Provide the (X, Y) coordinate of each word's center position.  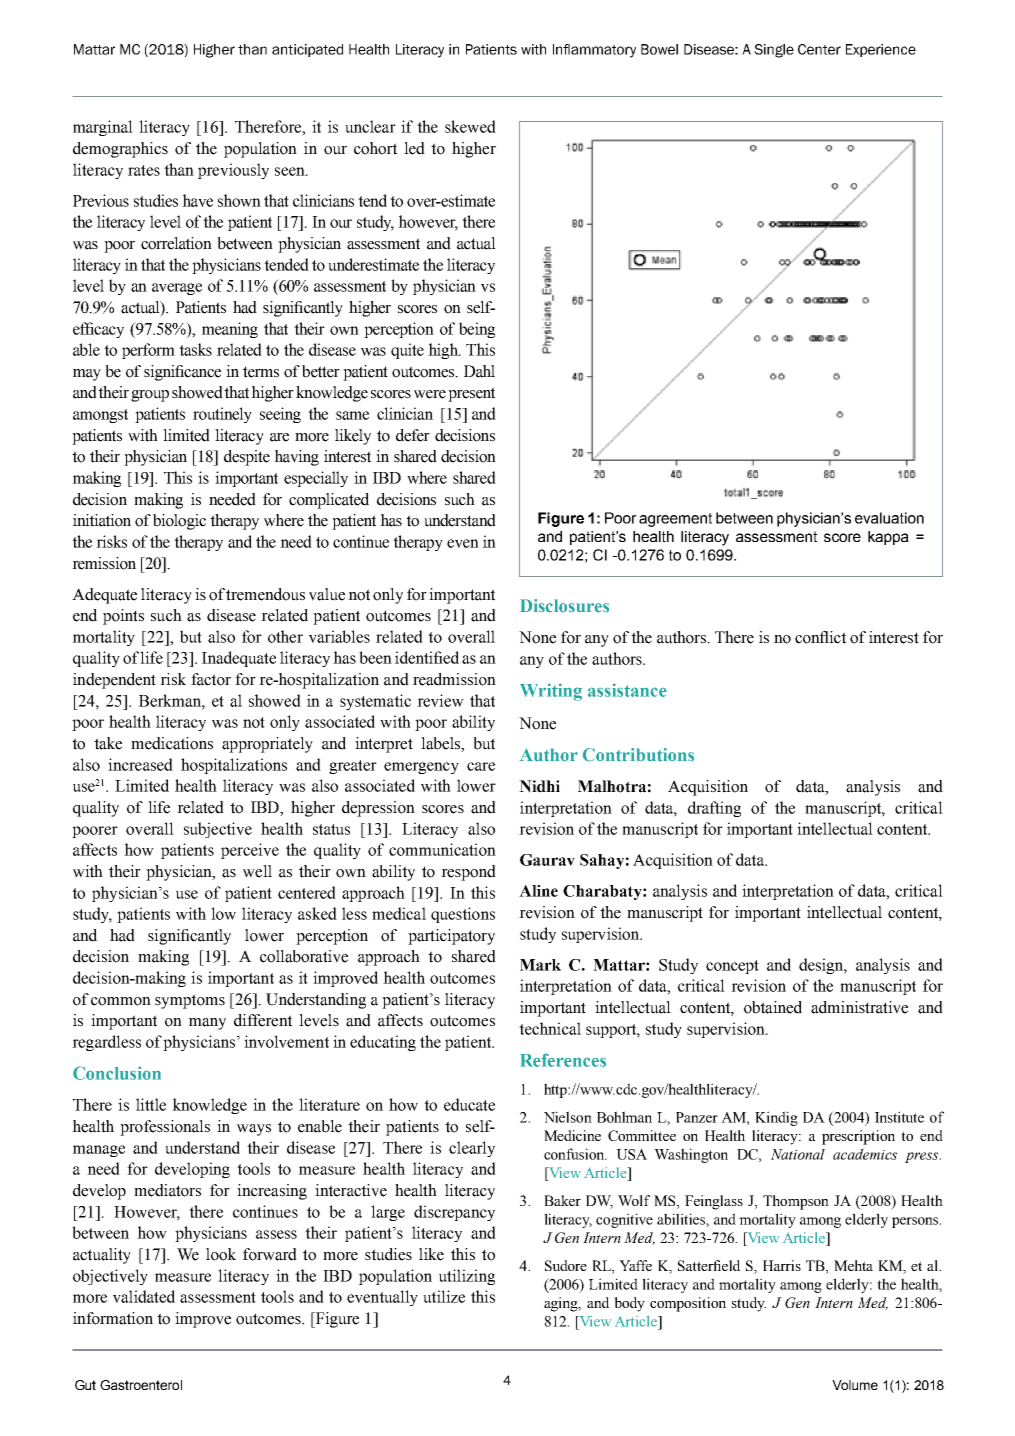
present (471, 394)
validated (144, 1296)
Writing (551, 692)
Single (774, 51)
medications (172, 743)
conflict (820, 637)
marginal (103, 128)
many (207, 1024)
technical (550, 1028)
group (150, 396)
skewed (470, 126)
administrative (859, 1007)
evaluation (889, 518)
